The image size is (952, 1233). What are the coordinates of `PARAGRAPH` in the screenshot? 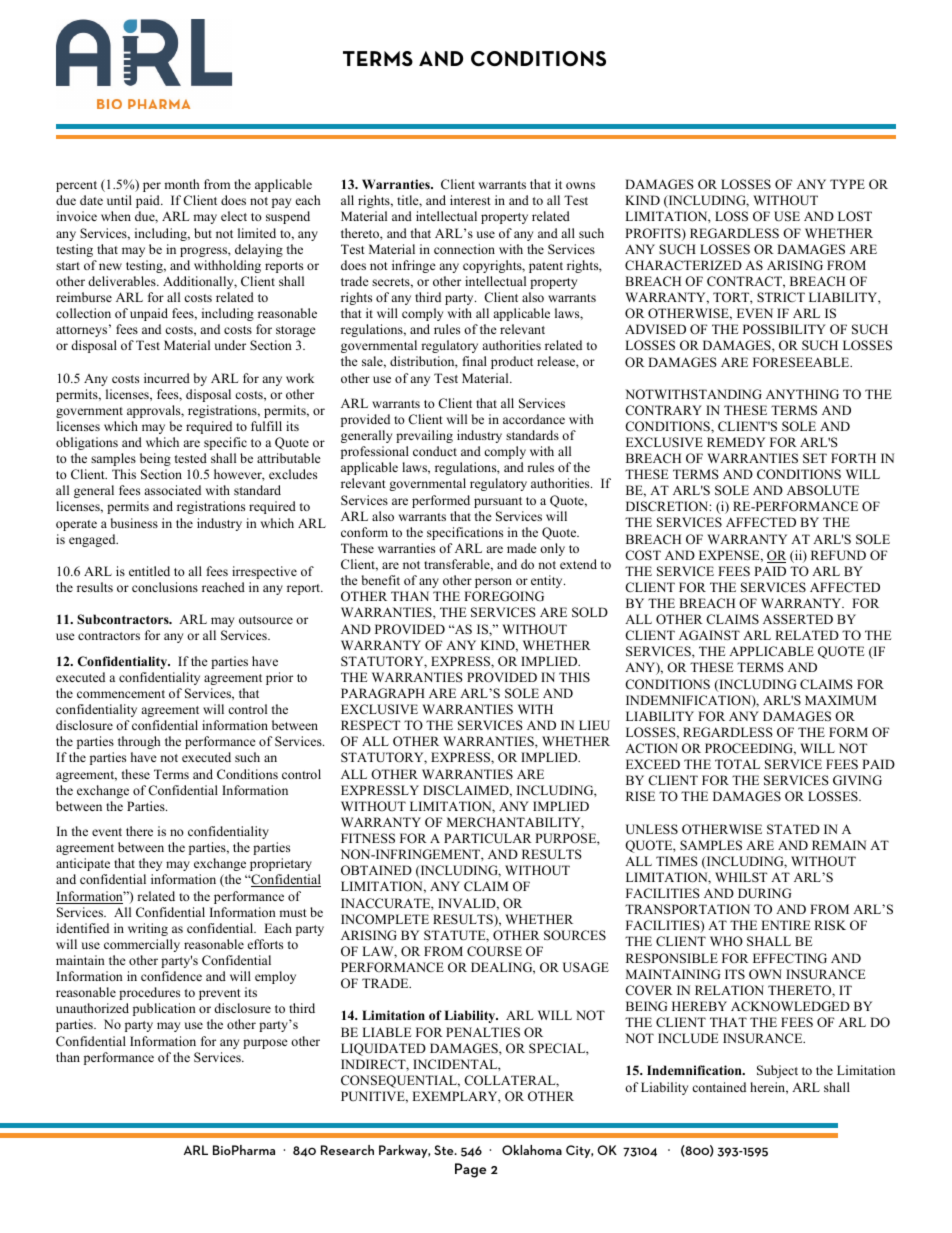 It's located at (383, 693).
